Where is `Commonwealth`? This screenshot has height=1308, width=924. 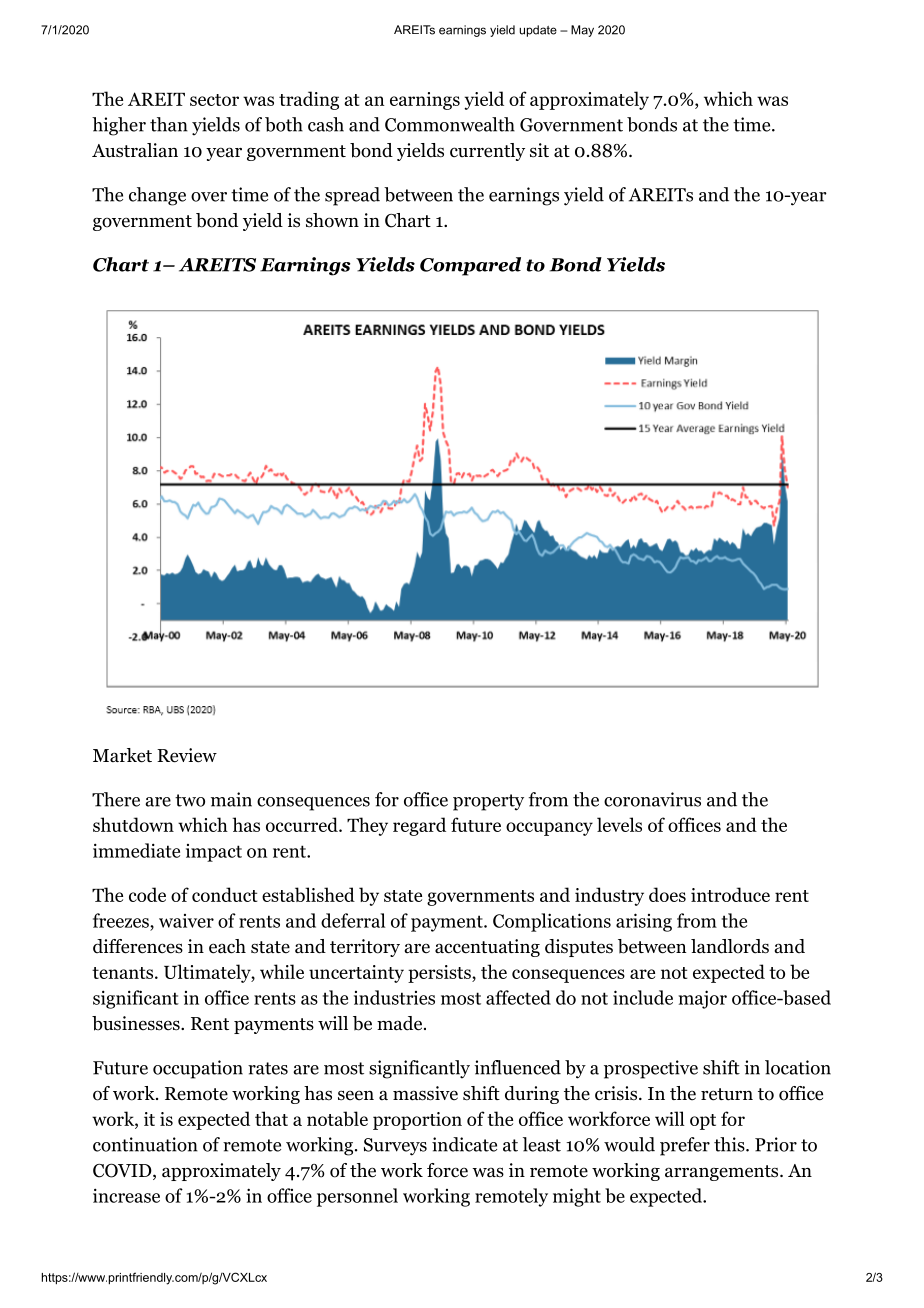 Commonwealth is located at coordinates (450, 124).
